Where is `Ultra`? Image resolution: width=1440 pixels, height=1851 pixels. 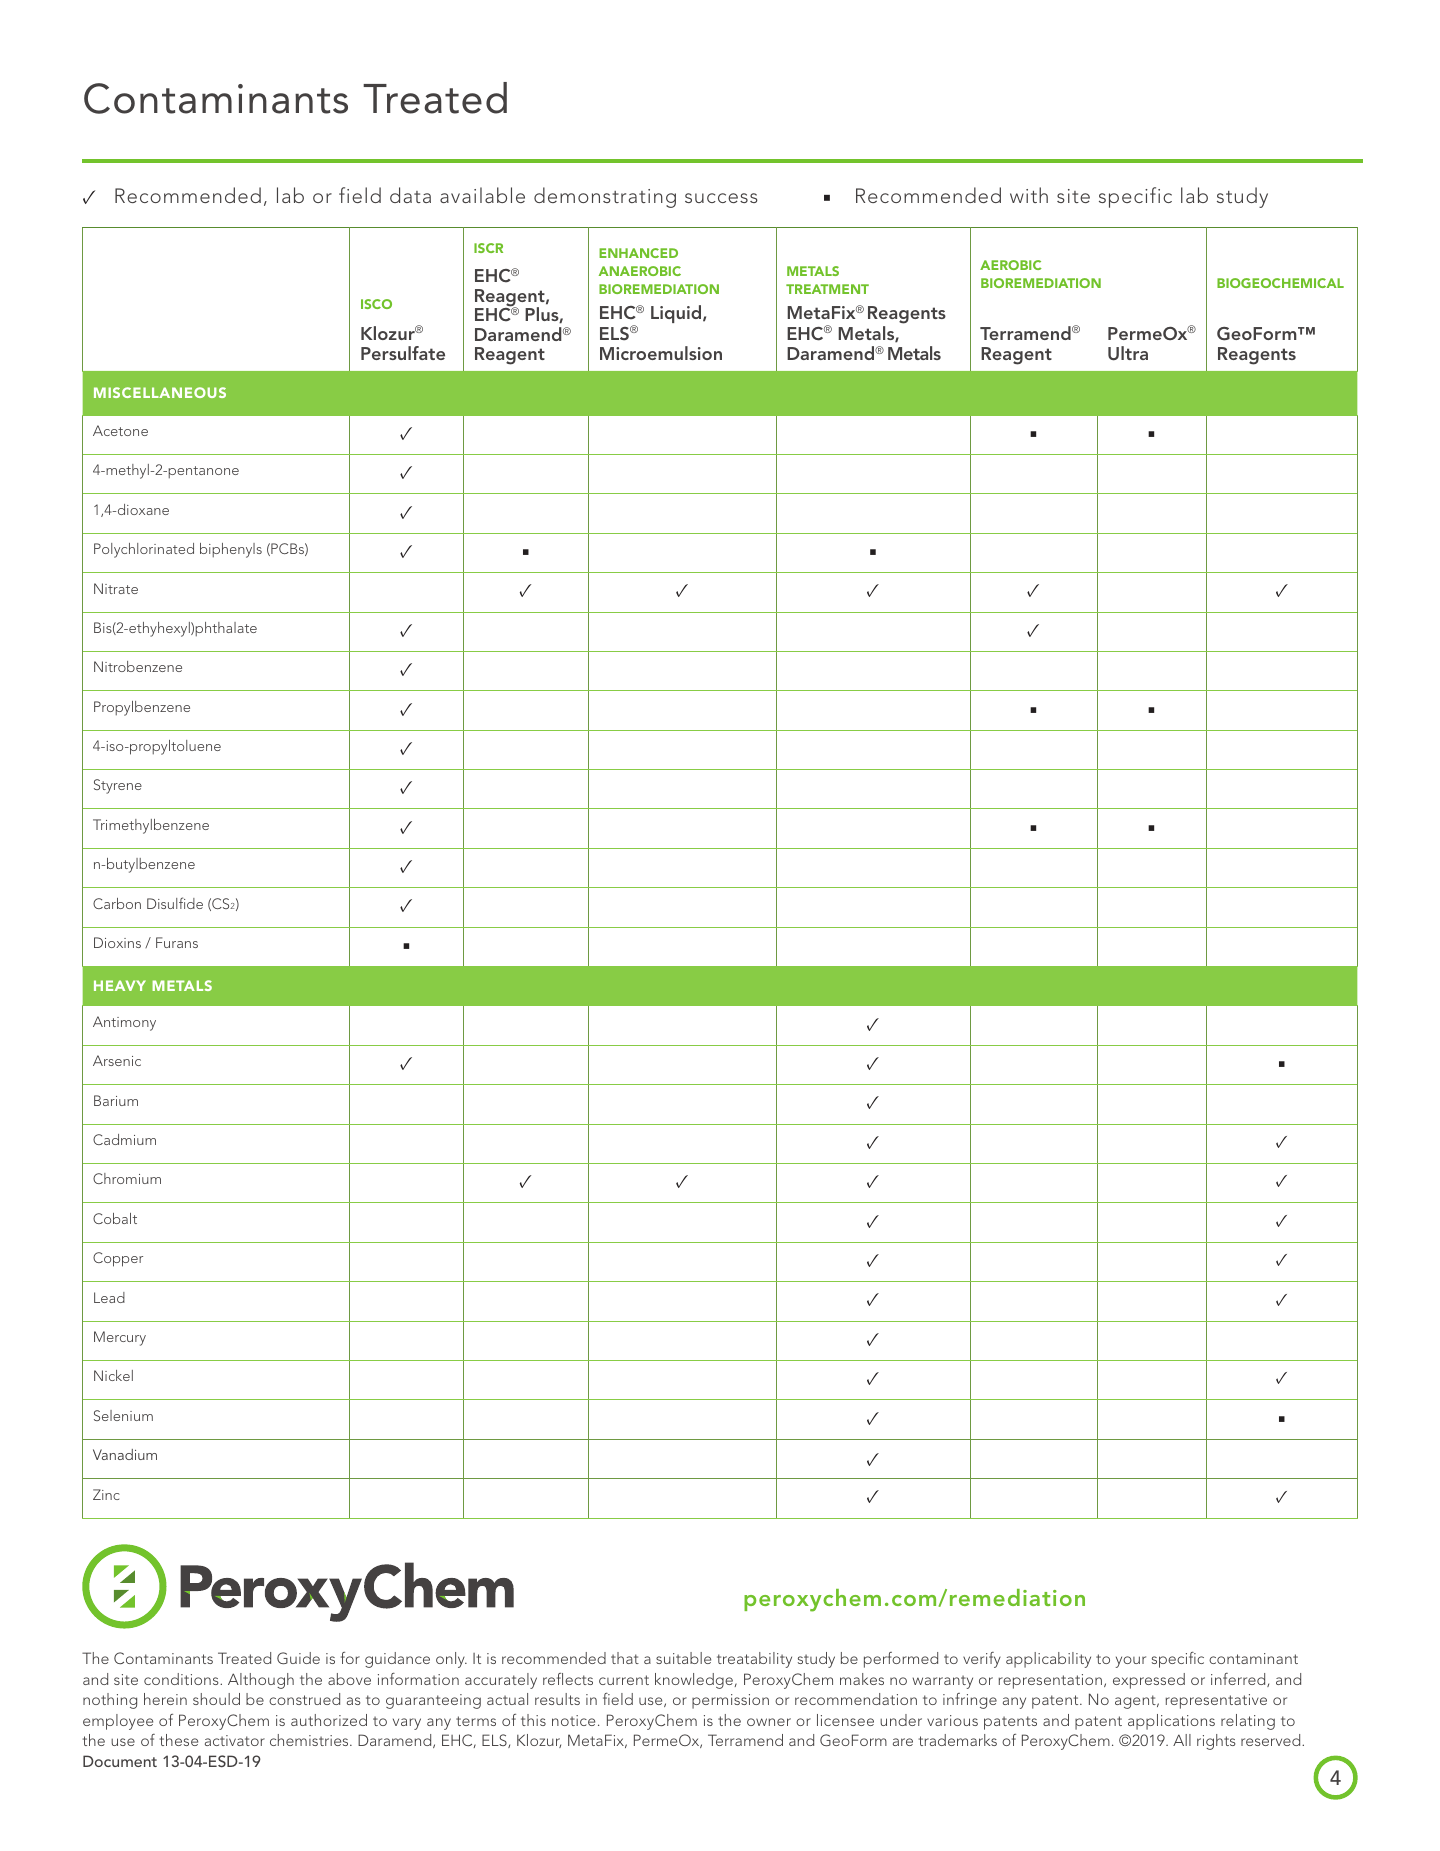 Ultra is located at coordinates (1128, 353).
